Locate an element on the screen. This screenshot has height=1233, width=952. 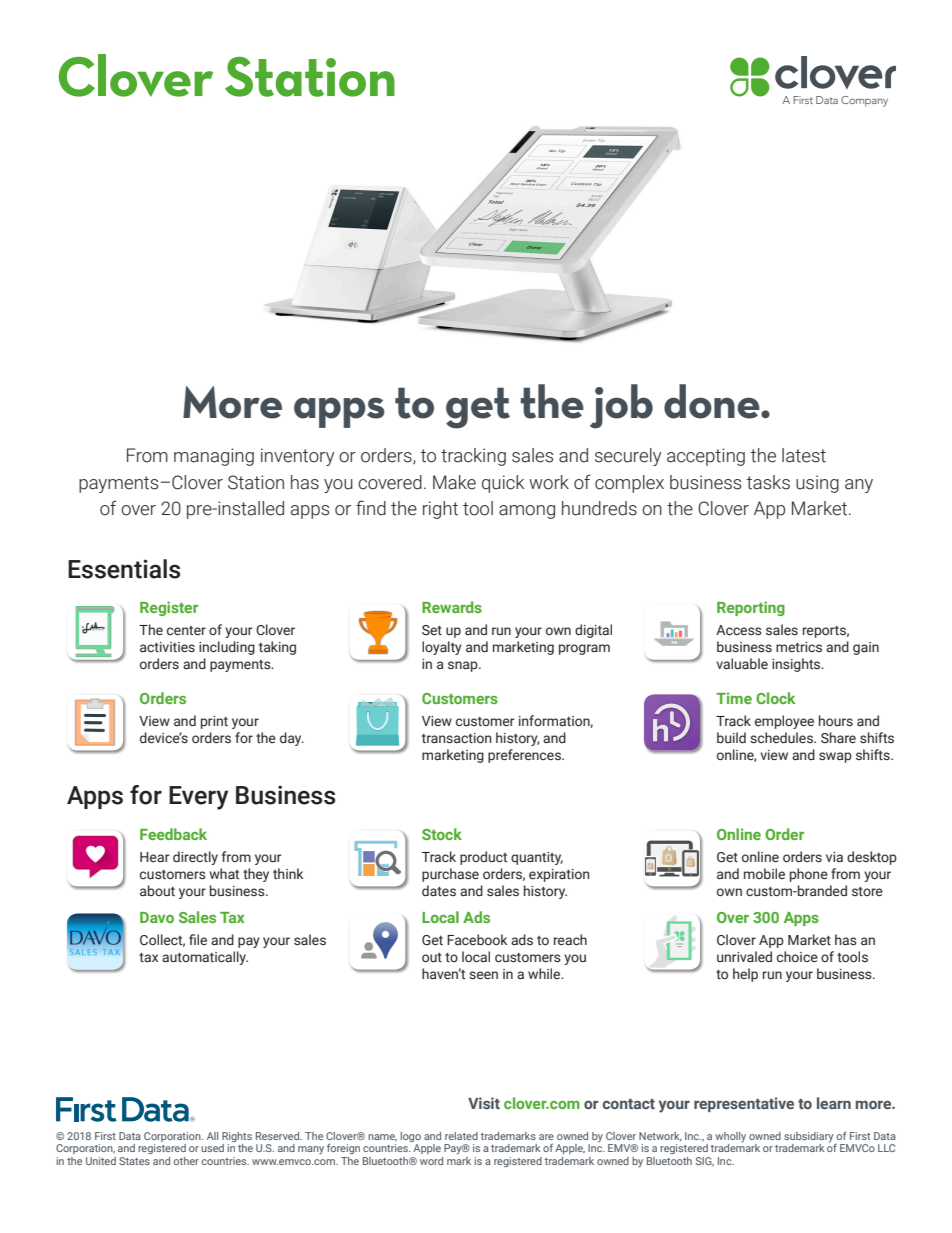
latest is located at coordinates (804, 455).
